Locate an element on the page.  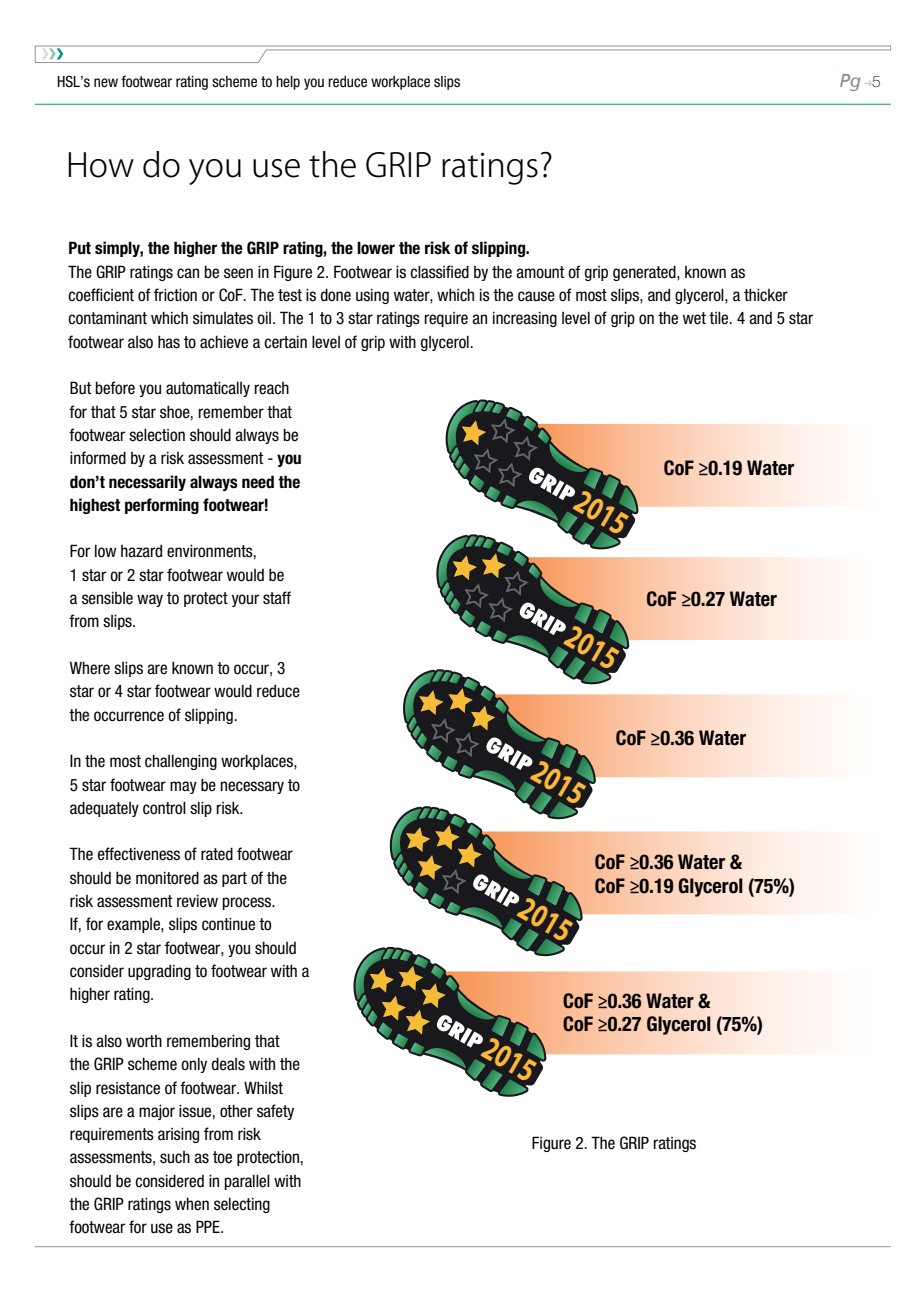
automatically is located at coordinates (208, 389).
